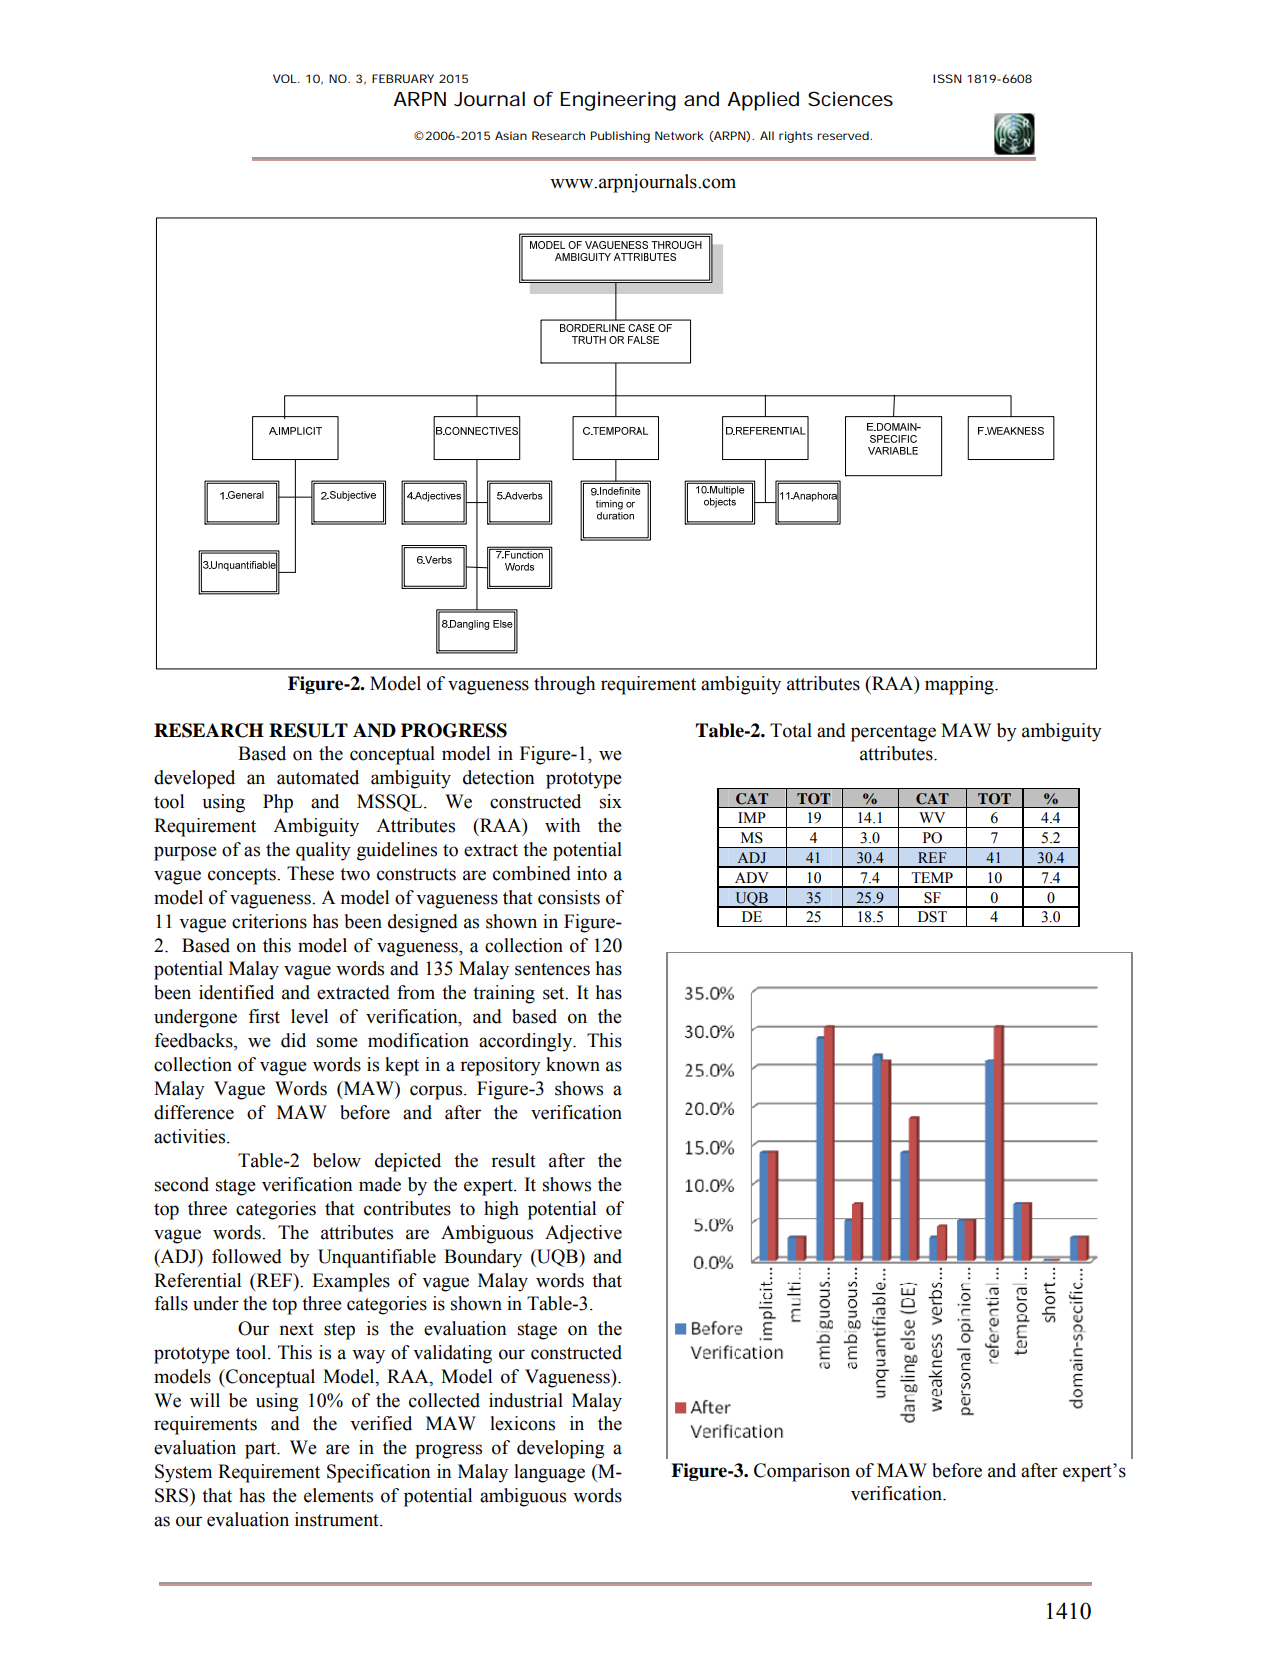 This screenshot has height=1666, width=1287. What do you see at coordinates (318, 777) in the screenshot?
I see `automated` at bounding box center [318, 777].
